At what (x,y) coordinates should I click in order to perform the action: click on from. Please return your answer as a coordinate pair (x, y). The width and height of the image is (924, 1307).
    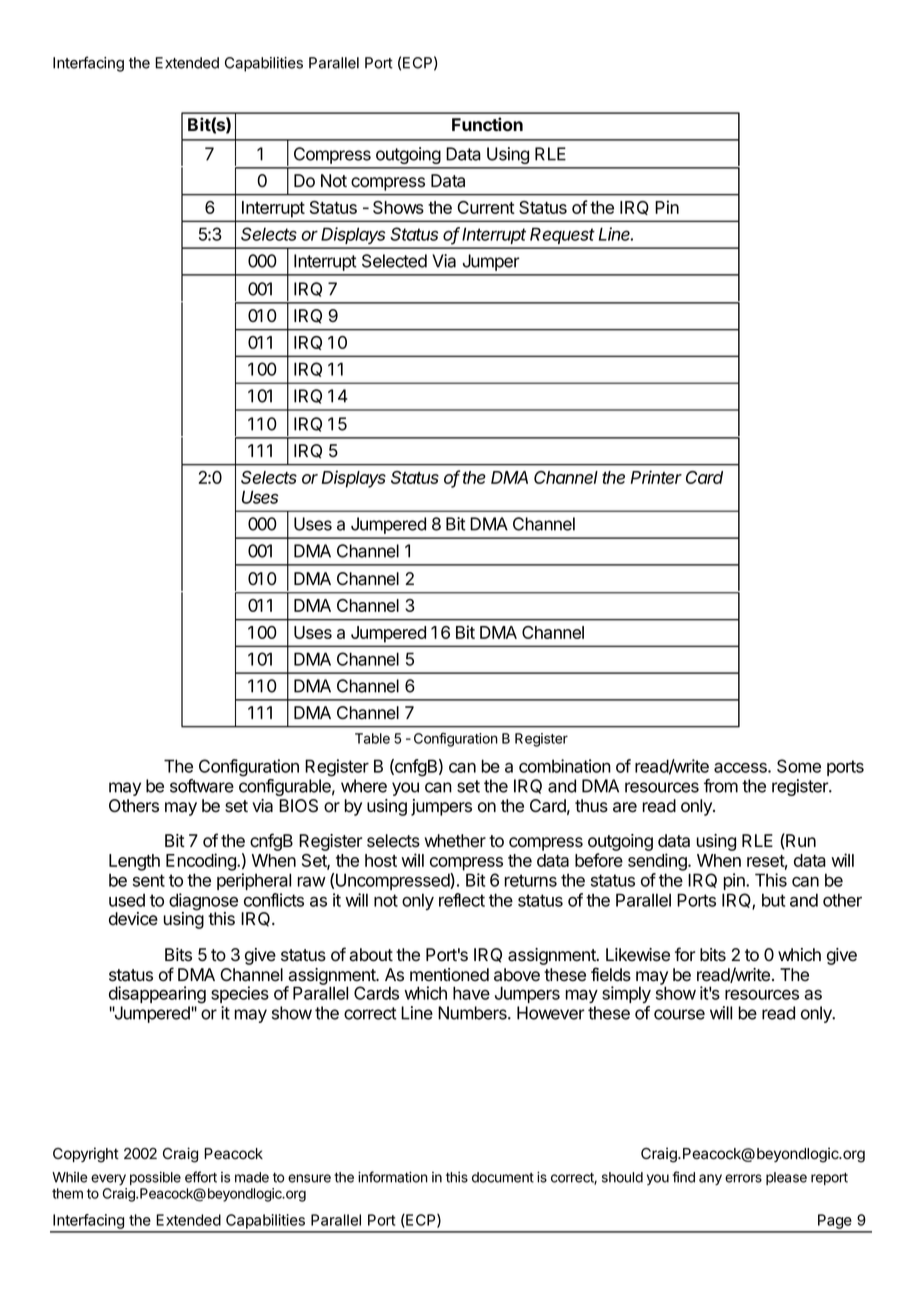
    Looking at the image, I should click on (721, 786).
